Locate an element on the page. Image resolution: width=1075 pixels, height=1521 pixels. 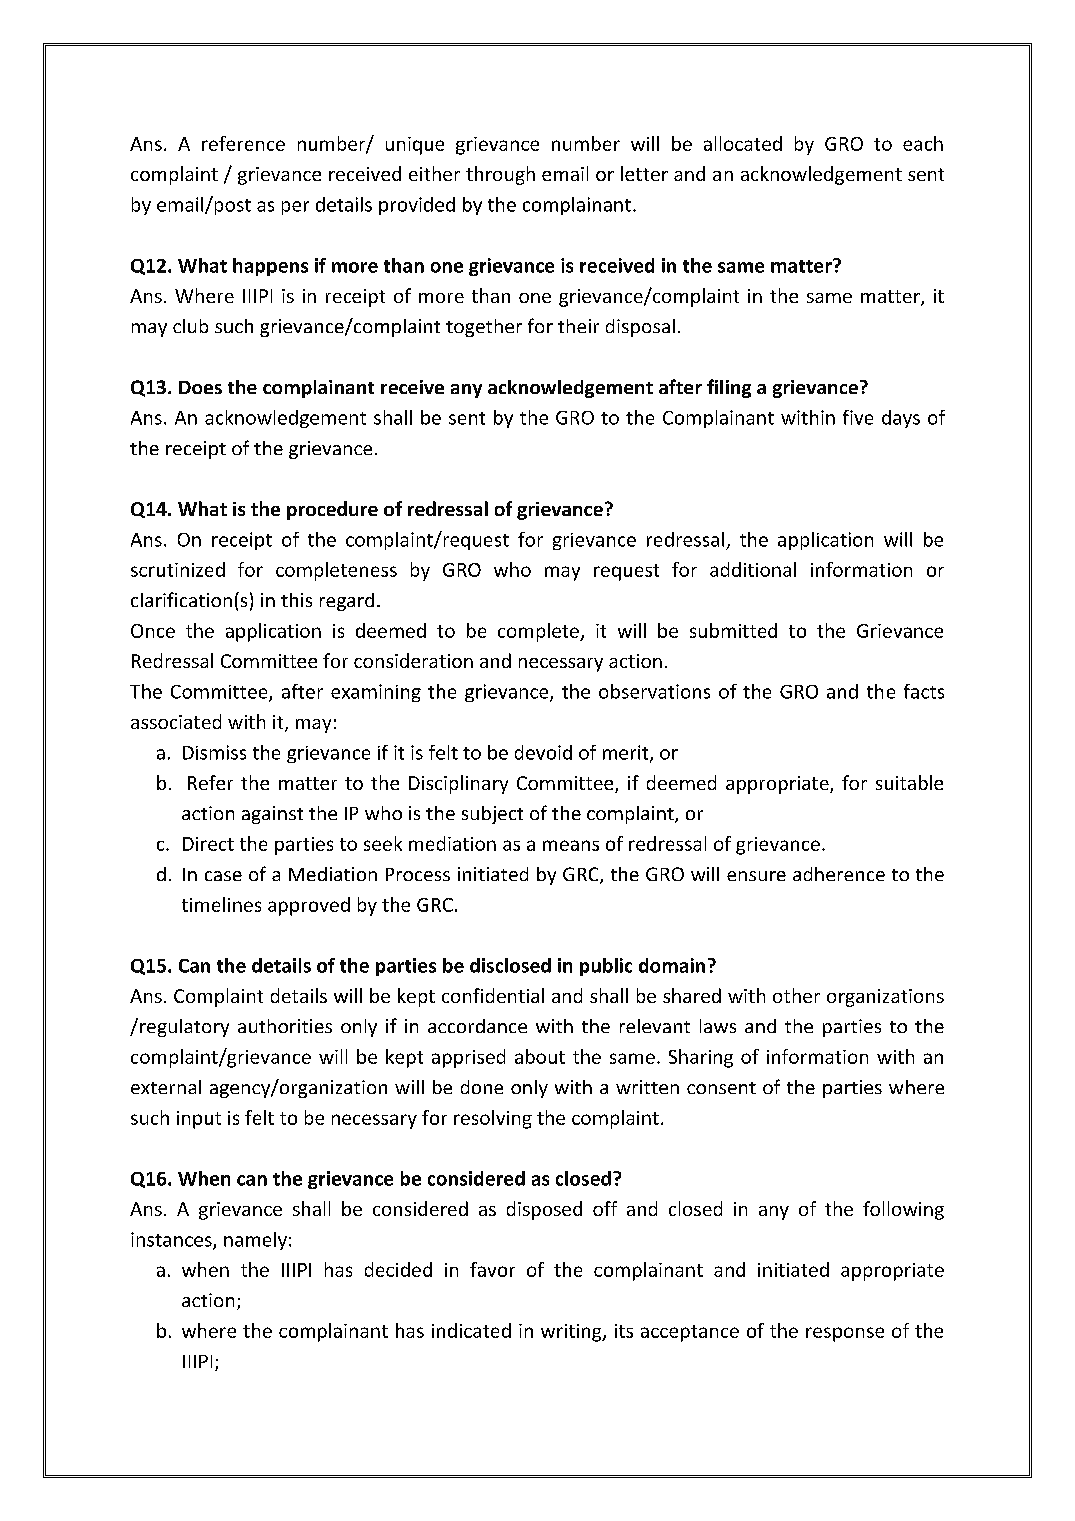
through is located at coordinates (500, 175).
